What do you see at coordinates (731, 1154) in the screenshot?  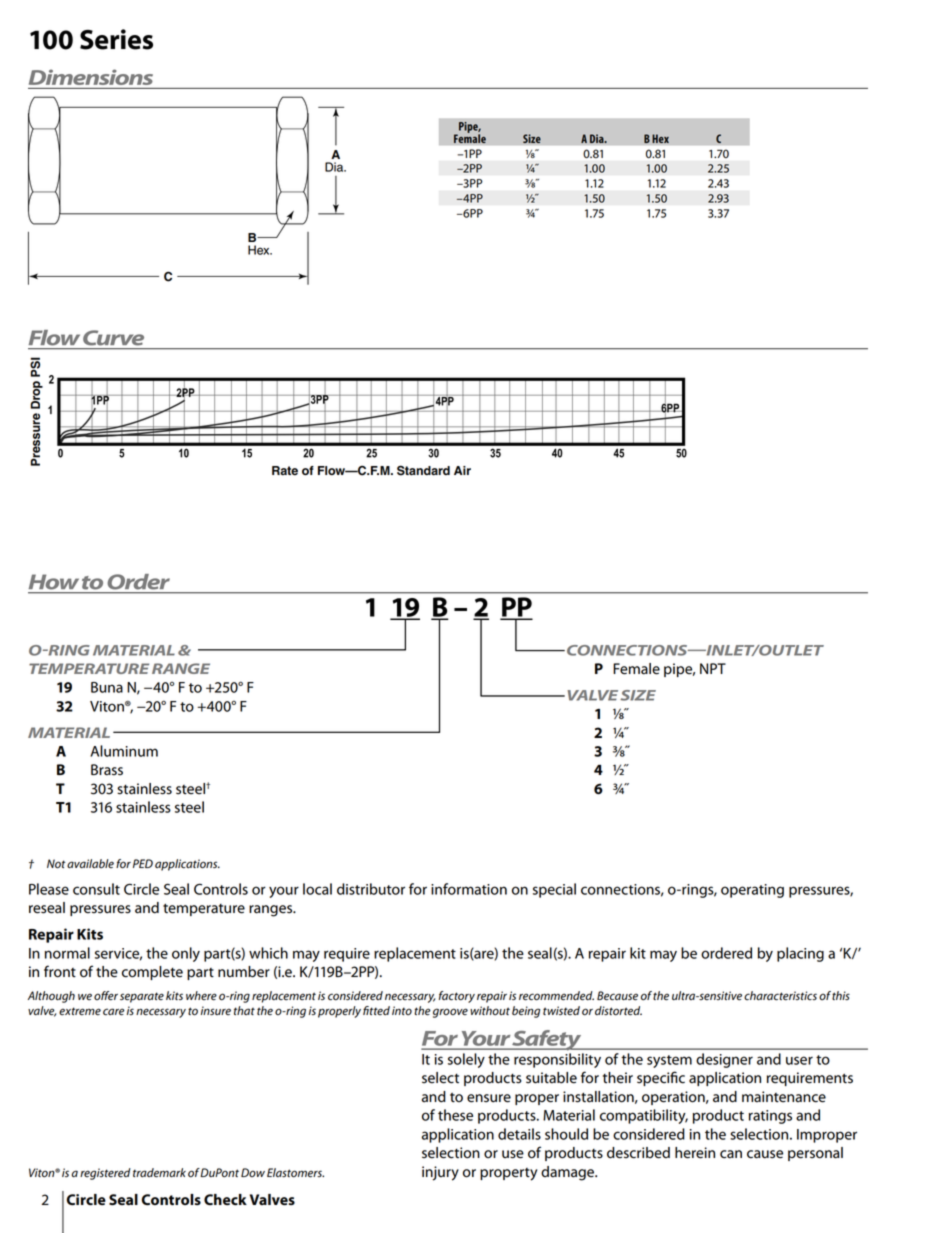 I see `can` at bounding box center [731, 1154].
